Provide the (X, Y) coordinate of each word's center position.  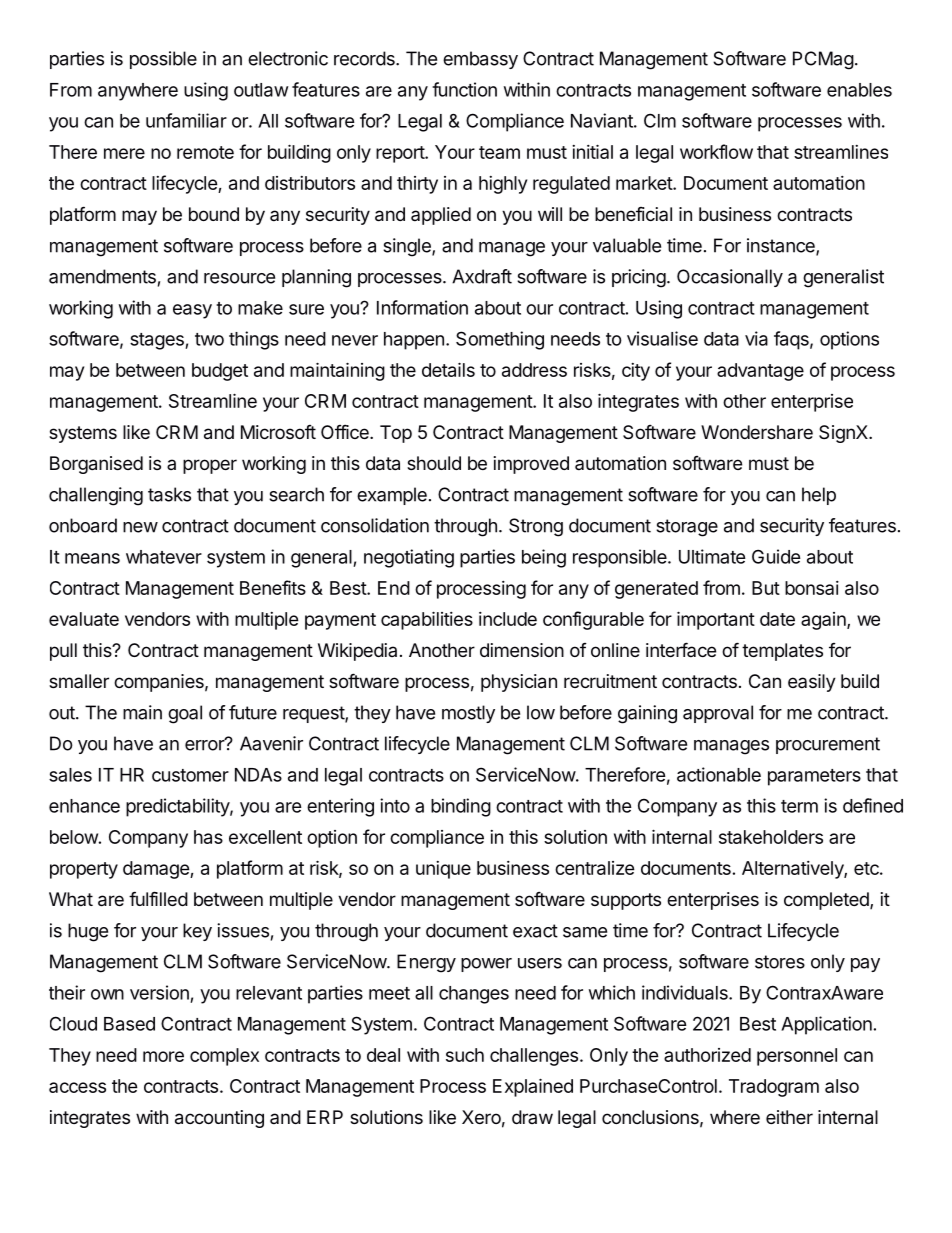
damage (157, 870)
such (465, 1055)
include (508, 619)
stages (158, 341)
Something (500, 340)
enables (859, 90)
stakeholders (771, 837)
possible (163, 60)
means (92, 558)
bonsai (812, 588)
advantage (760, 372)
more (163, 1056)
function (464, 89)
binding (461, 807)
